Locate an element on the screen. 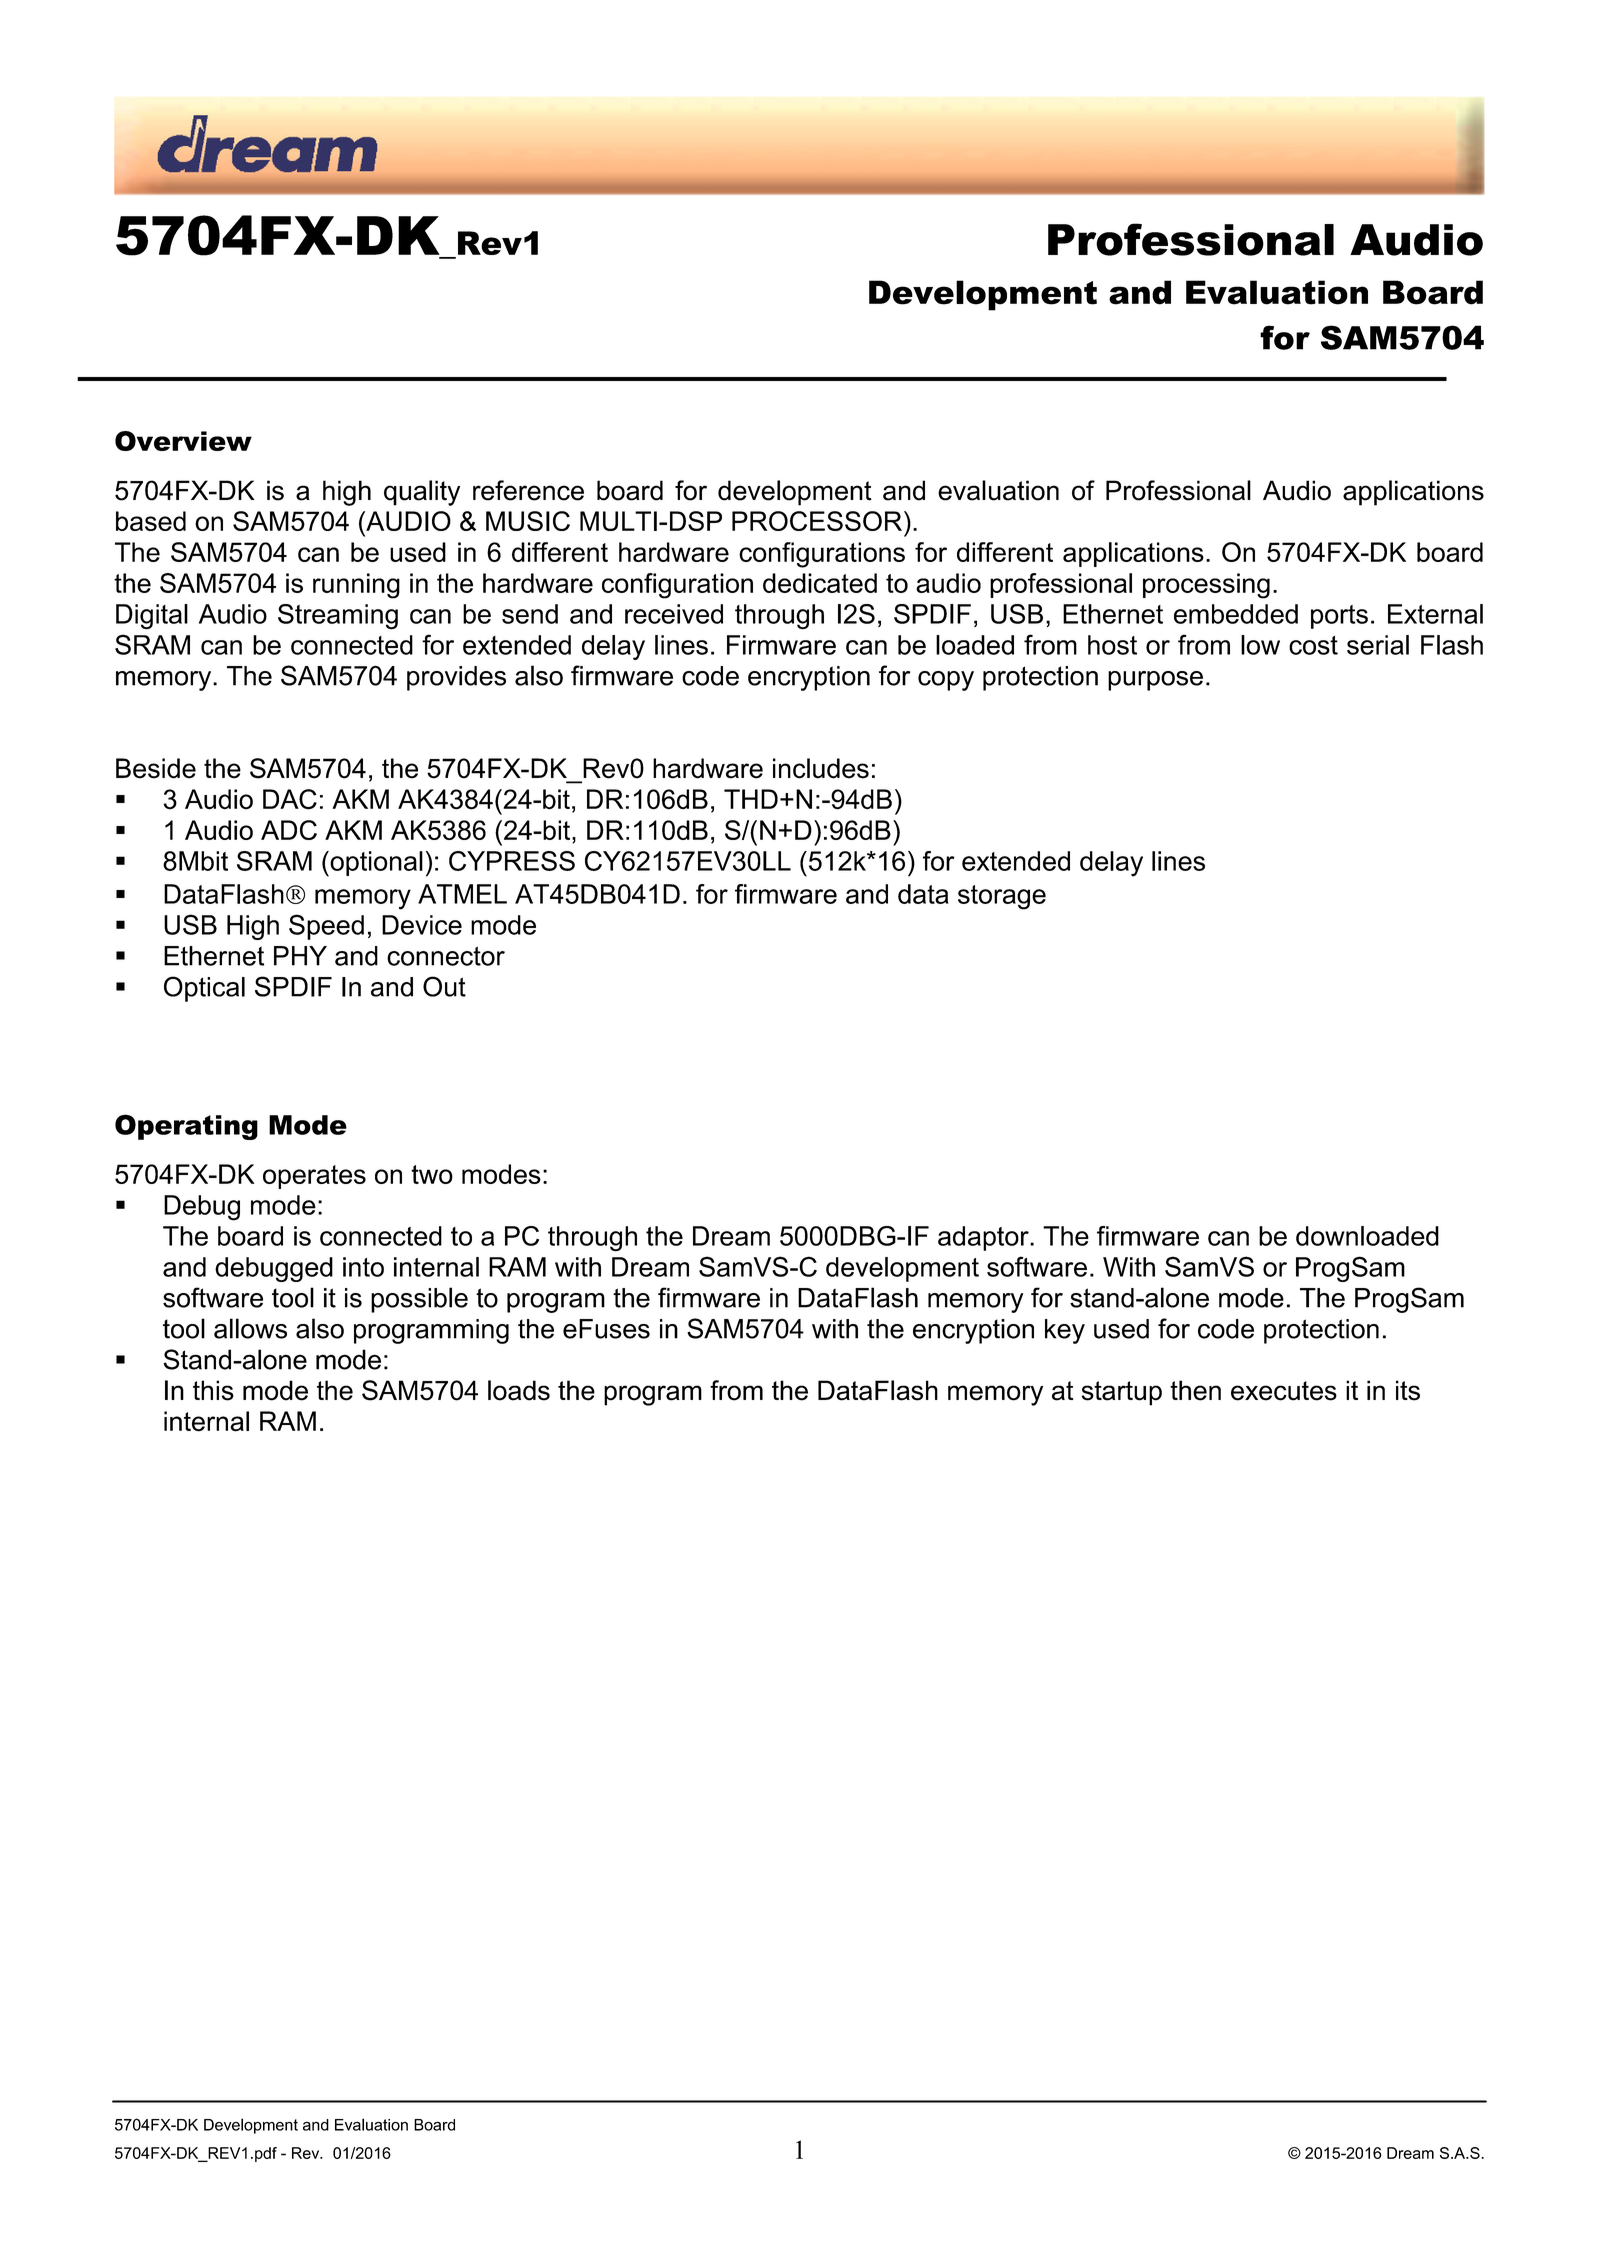  processing is located at coordinates (1206, 586).
